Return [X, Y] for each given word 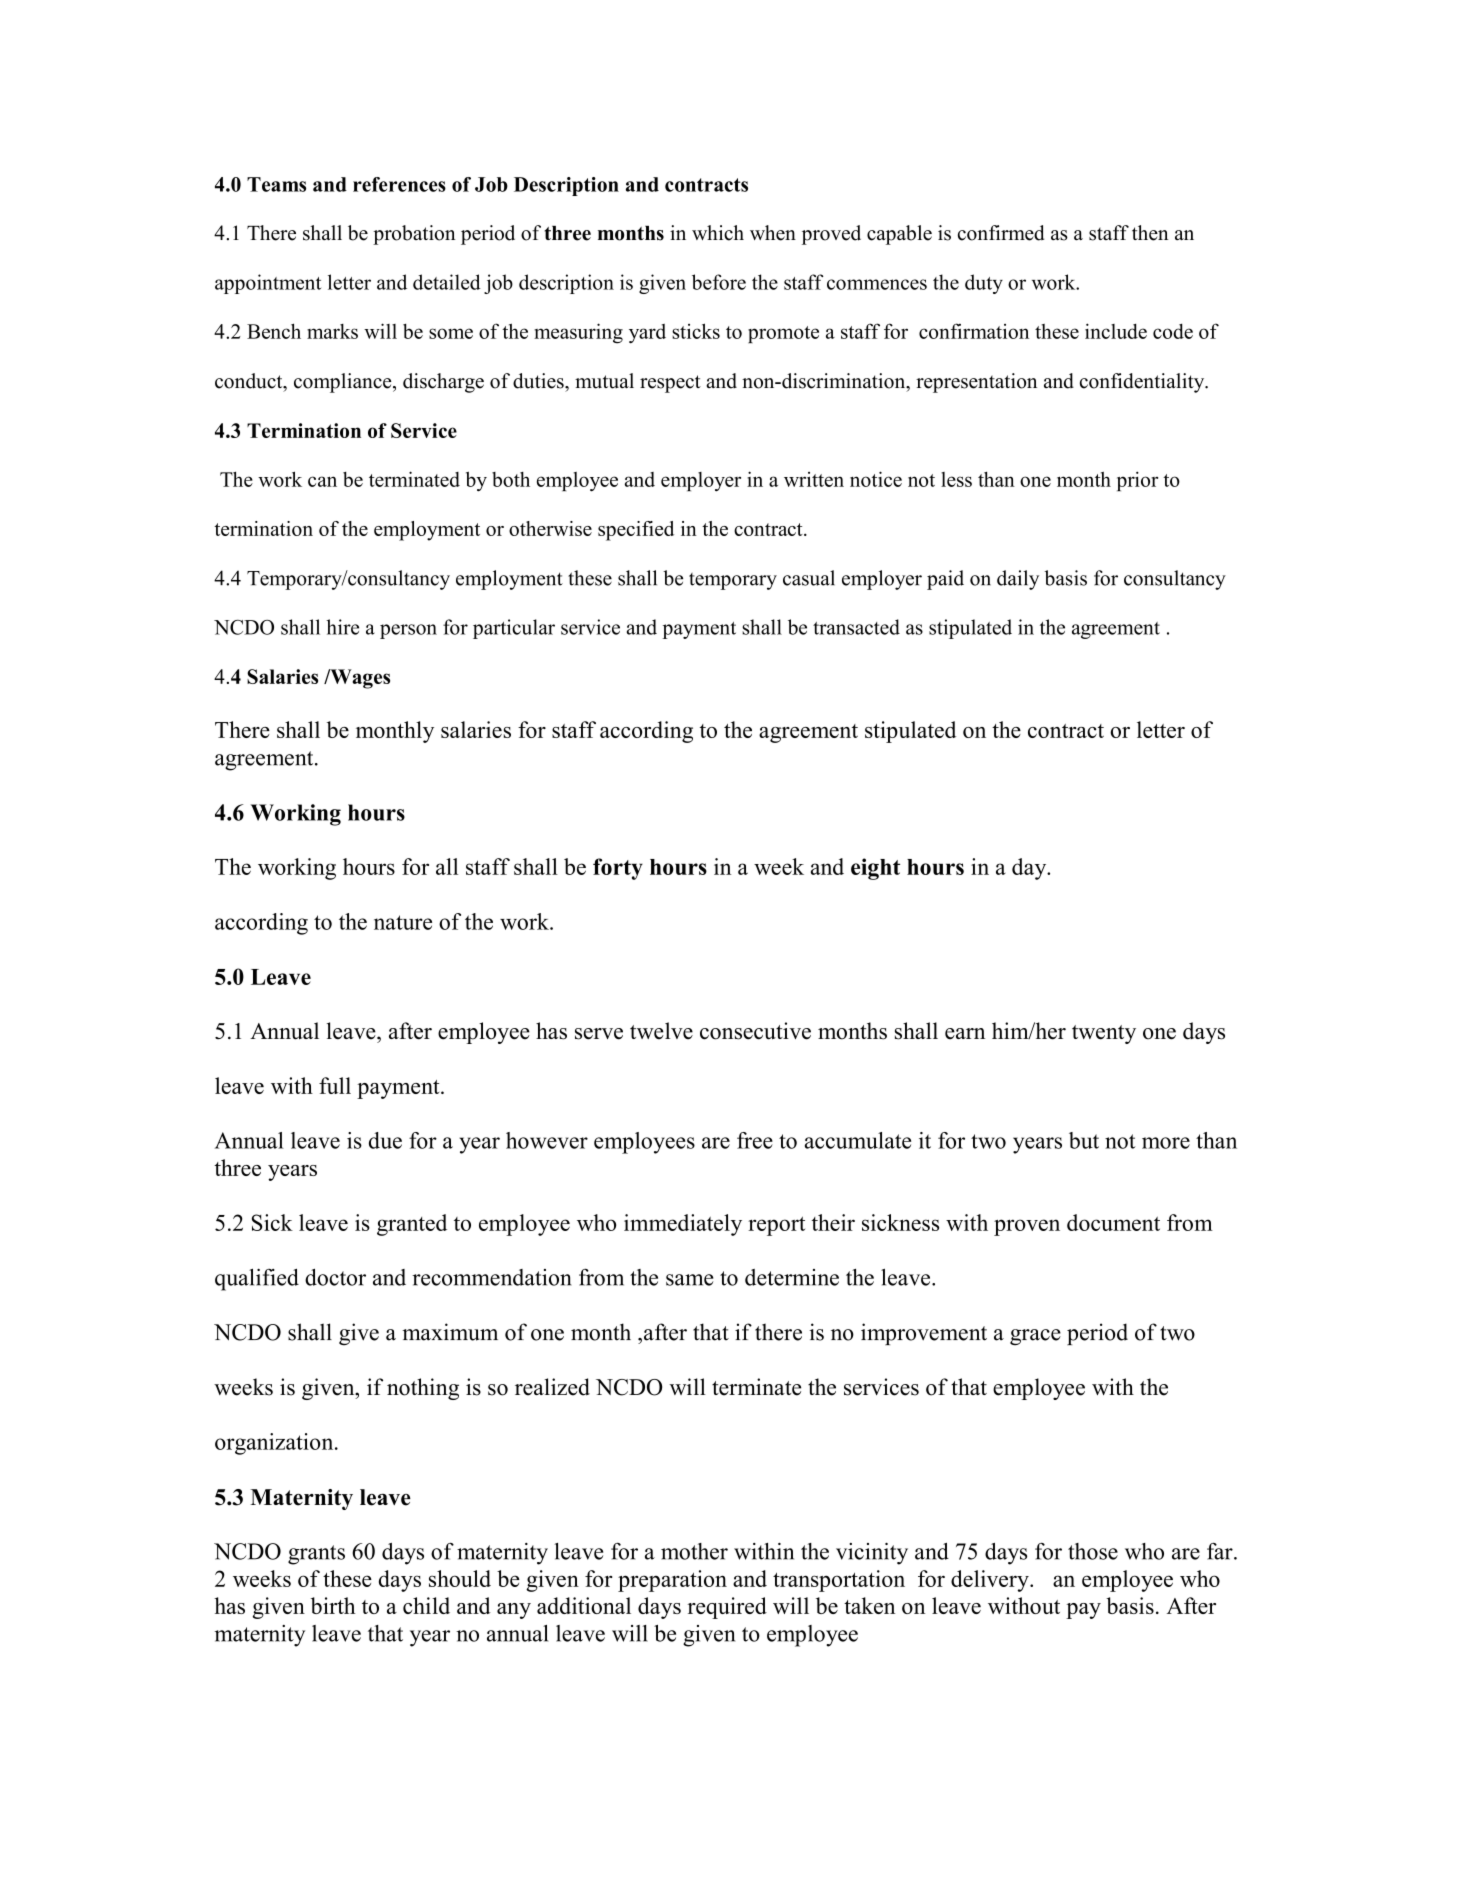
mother [694, 1551]
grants [316, 1555]
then [1150, 233]
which [718, 233]
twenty [1104, 1034]
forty [618, 869]
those [1093, 1551]
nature [403, 922]
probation [414, 235]
